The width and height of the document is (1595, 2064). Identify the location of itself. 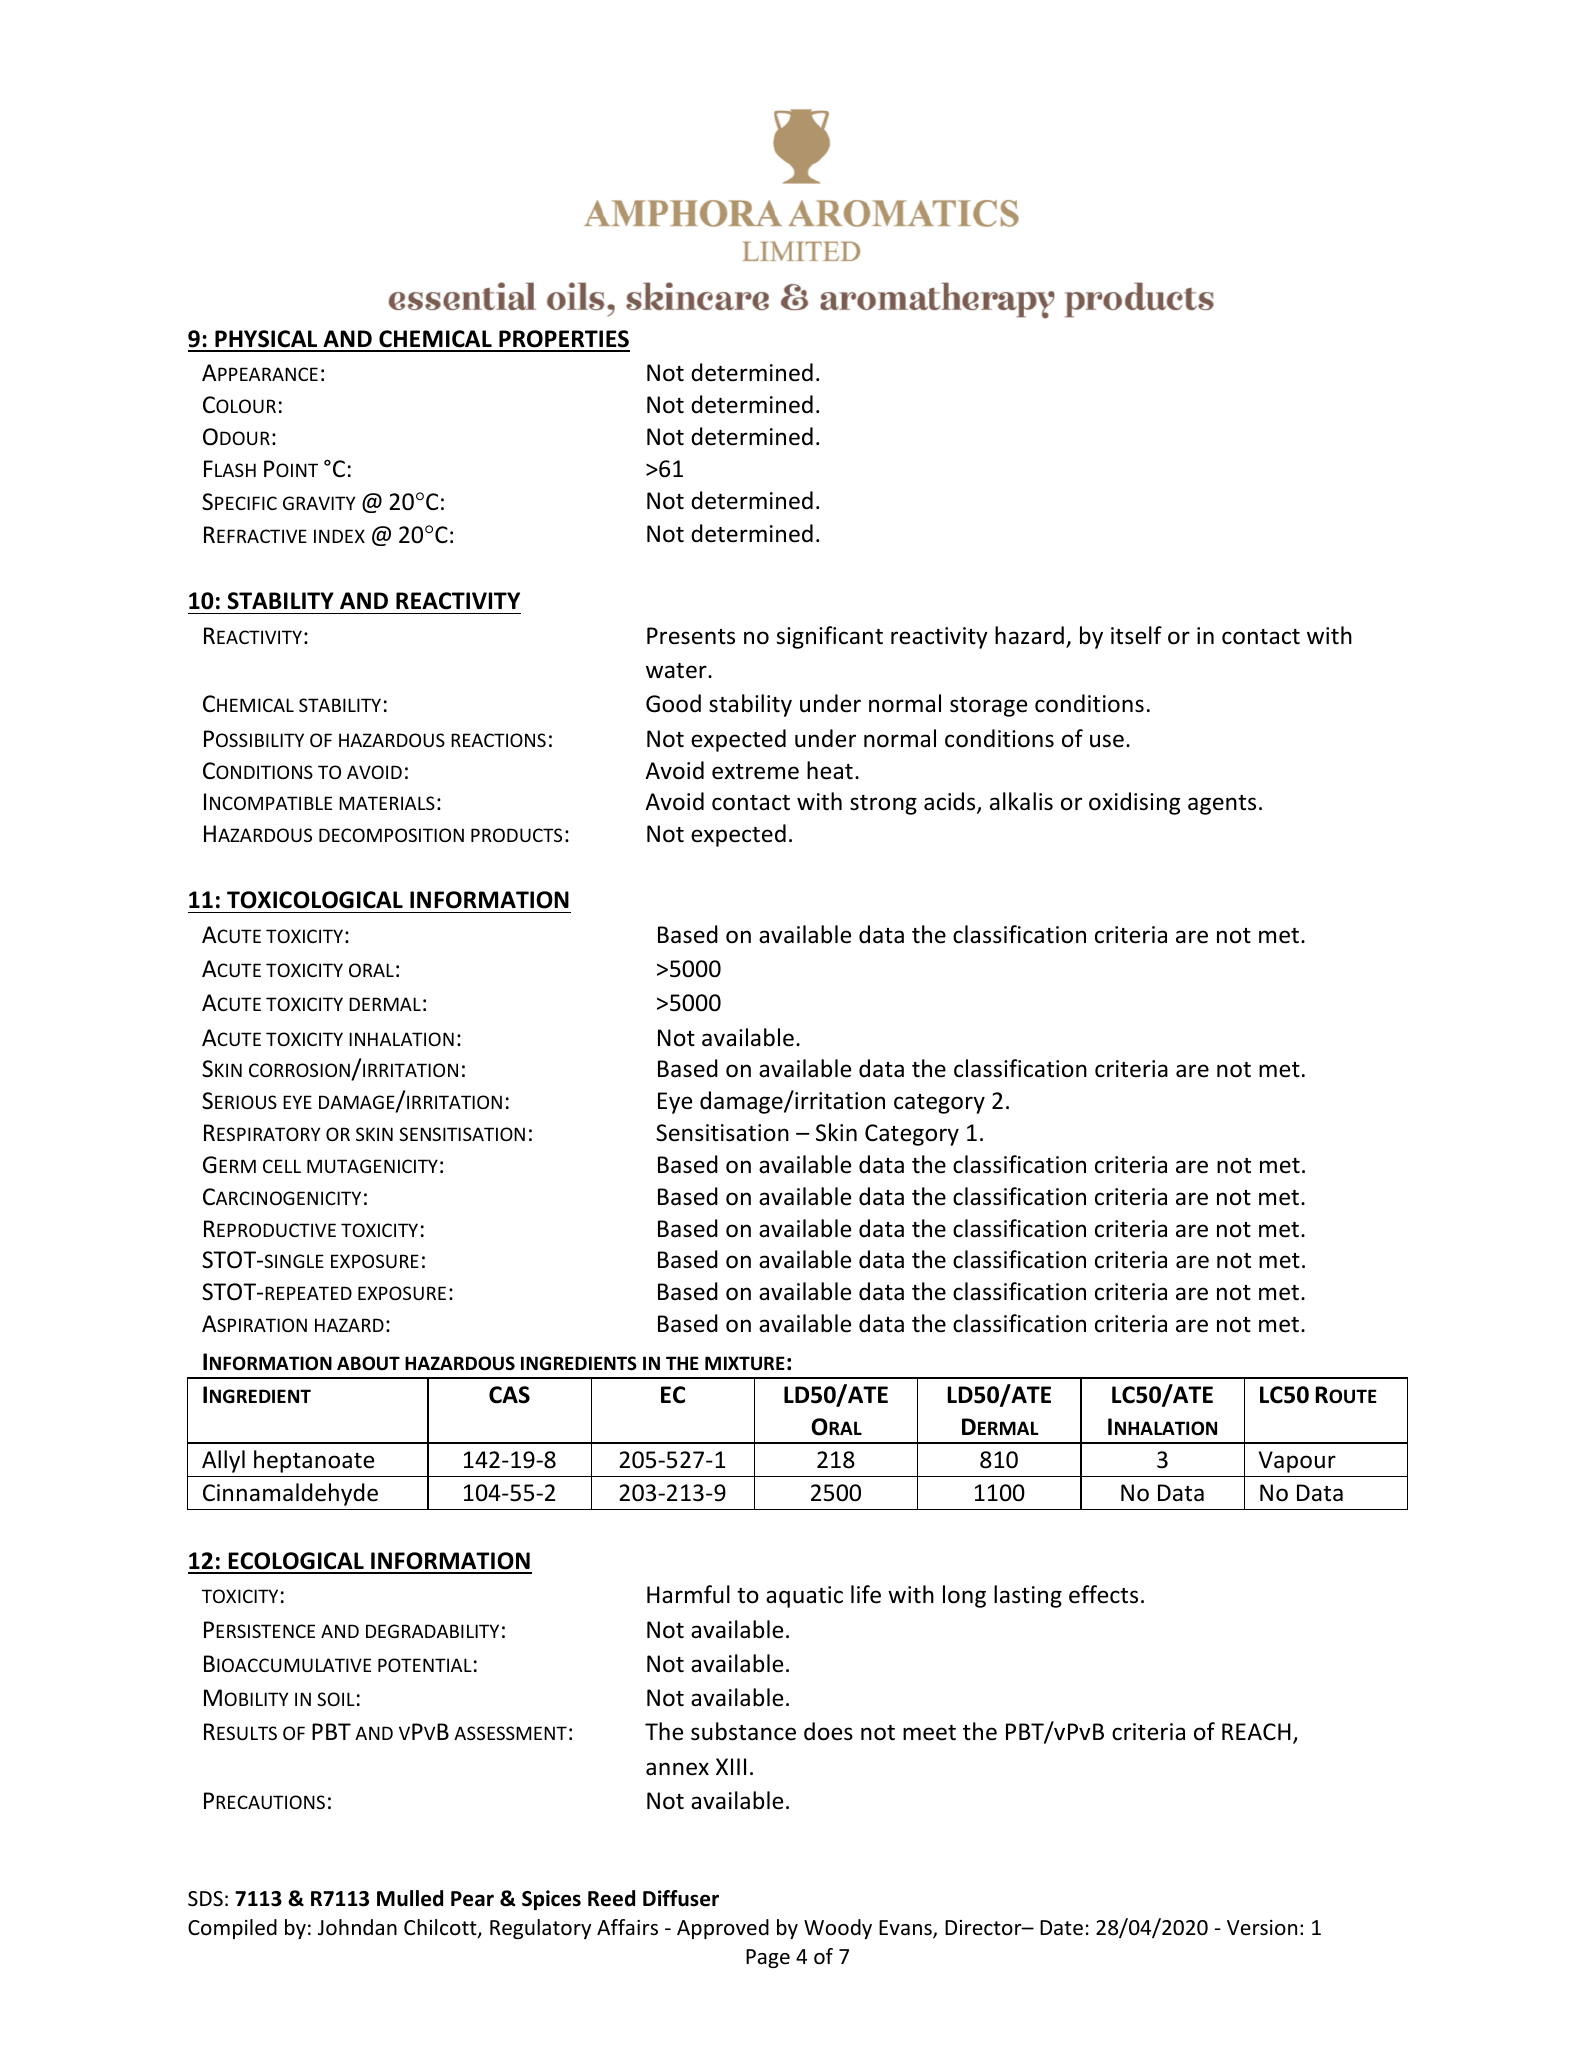
(1136, 635).
